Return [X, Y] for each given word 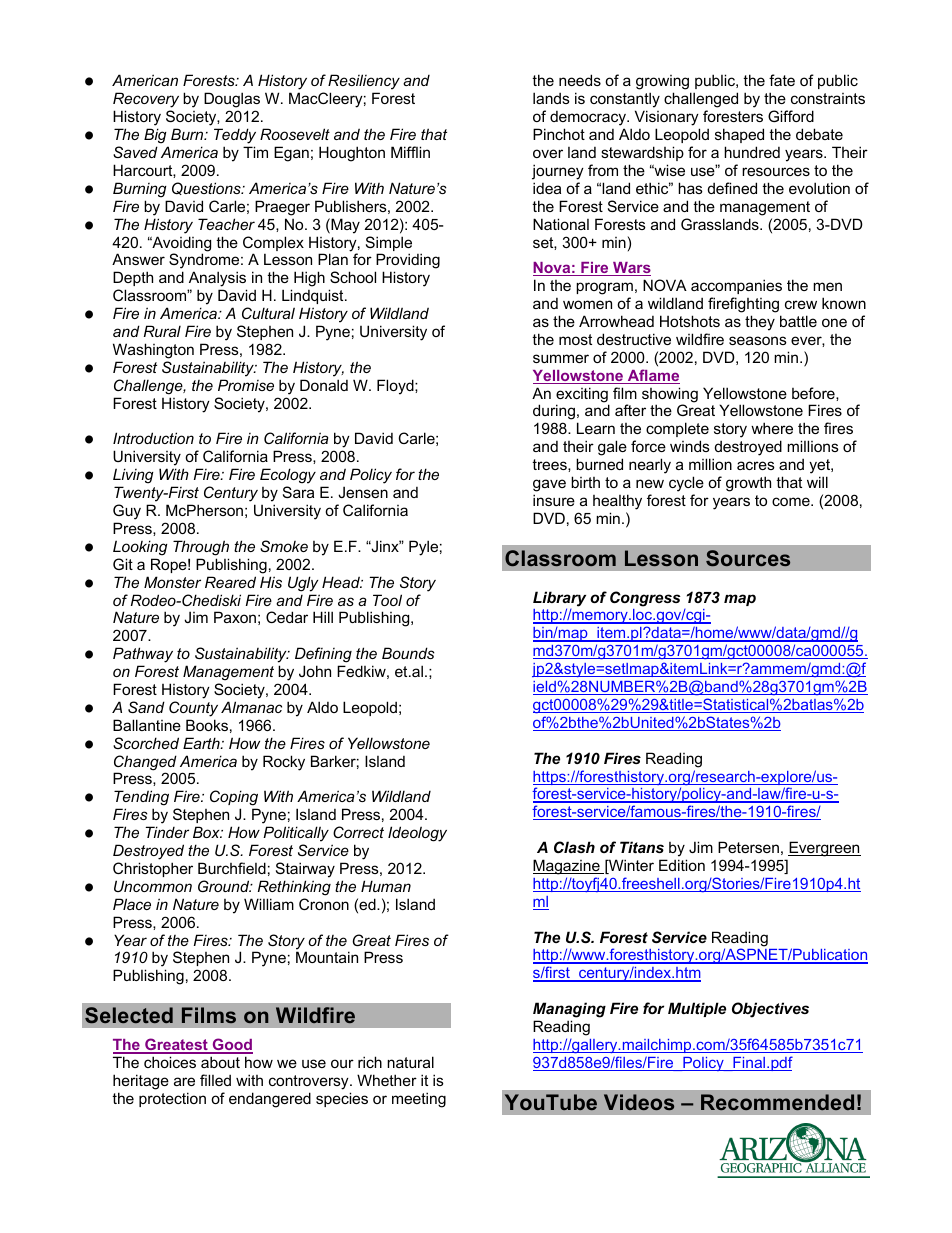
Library [559, 600]
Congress [645, 599]
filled [215, 1080]
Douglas [232, 100]
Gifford [791, 116]
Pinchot [559, 134]
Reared [230, 582]
